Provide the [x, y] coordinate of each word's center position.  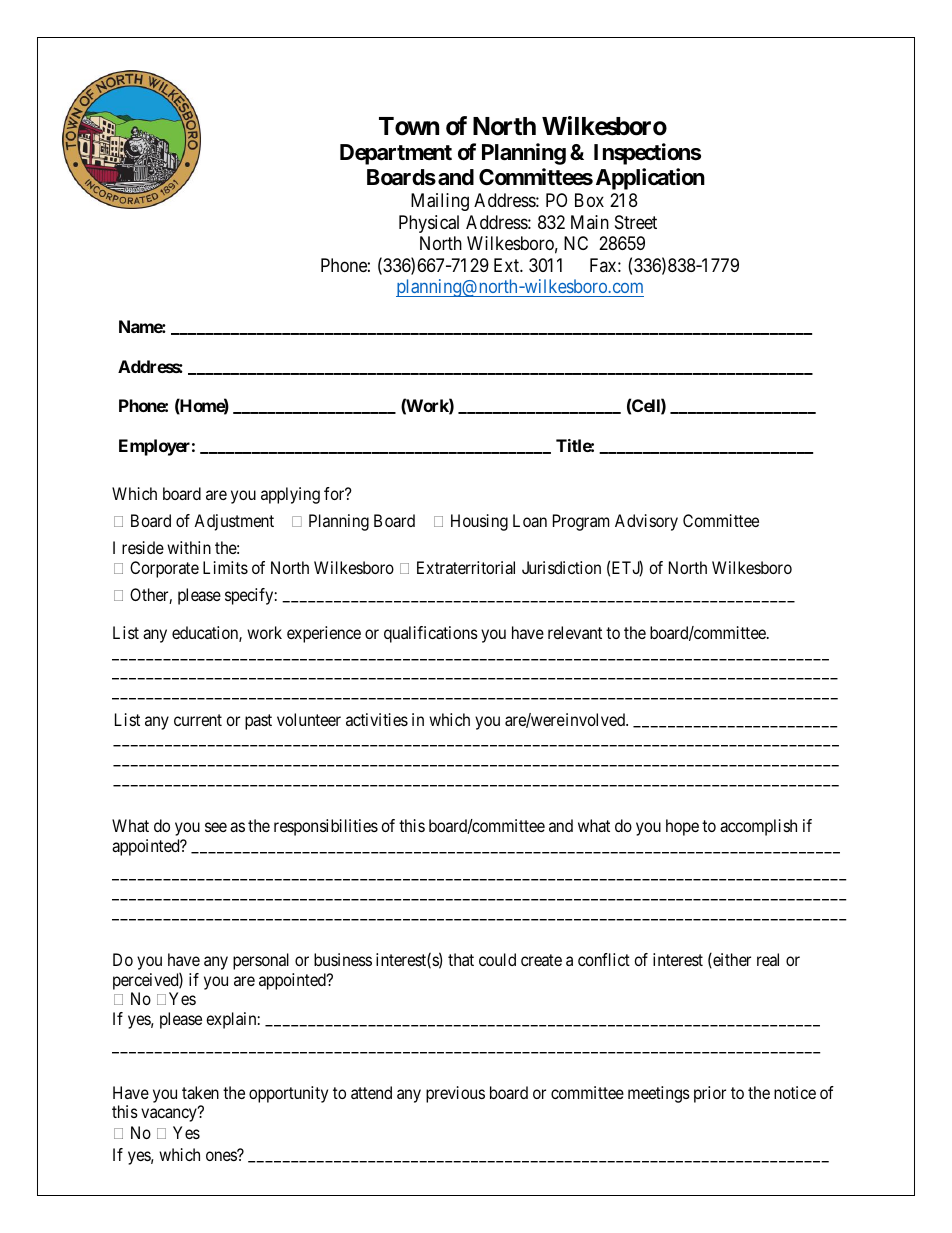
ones [222, 1156]
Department [396, 154]
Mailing [440, 202]
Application [650, 179]
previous [455, 1094]
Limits [225, 567]
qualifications [431, 634]
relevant [575, 632]
